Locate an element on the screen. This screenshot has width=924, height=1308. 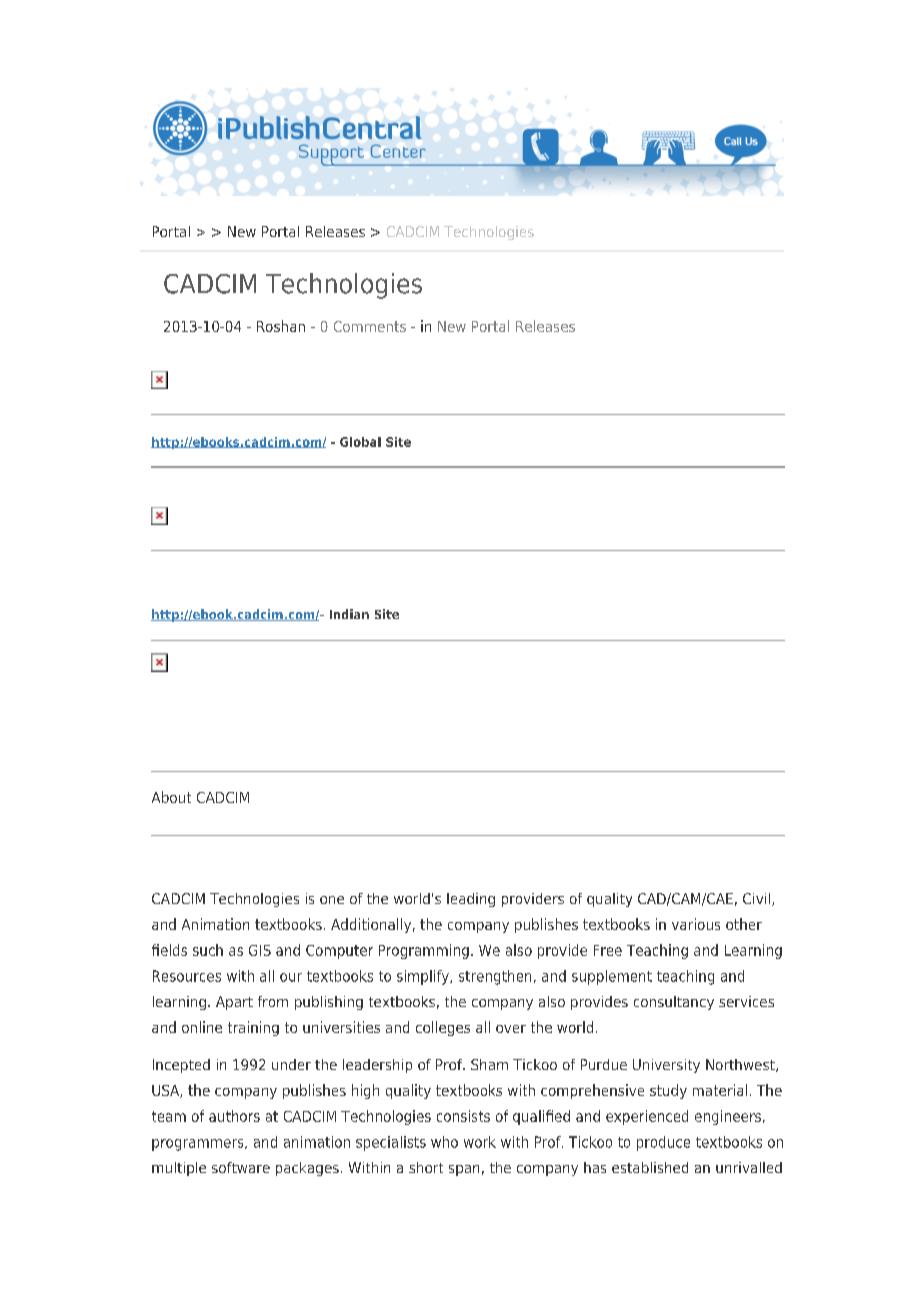
Roshan is located at coordinates (281, 326).
